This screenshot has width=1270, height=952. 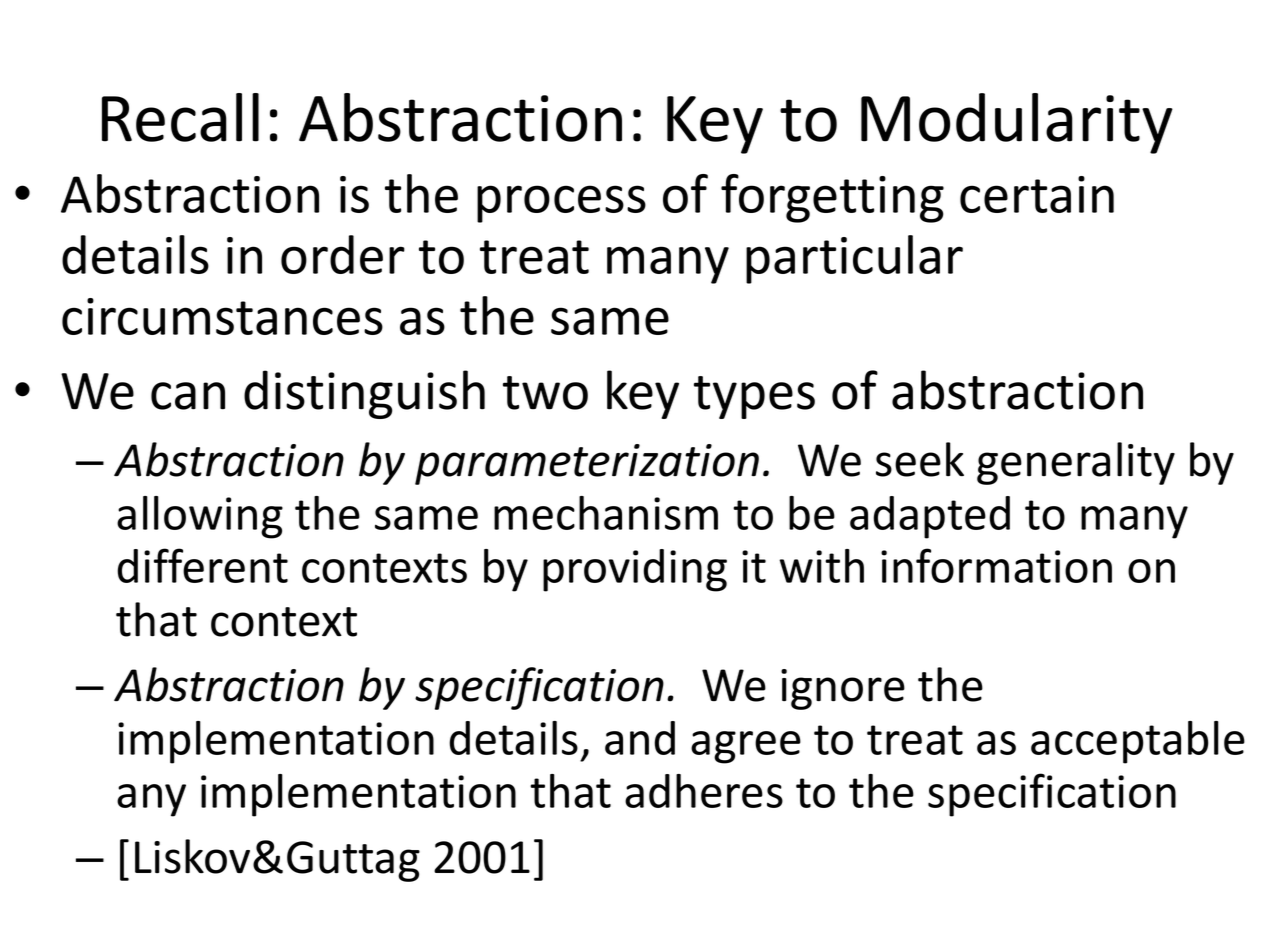 What do you see at coordinates (996, 565) in the screenshot?
I see `information` at bounding box center [996, 565].
